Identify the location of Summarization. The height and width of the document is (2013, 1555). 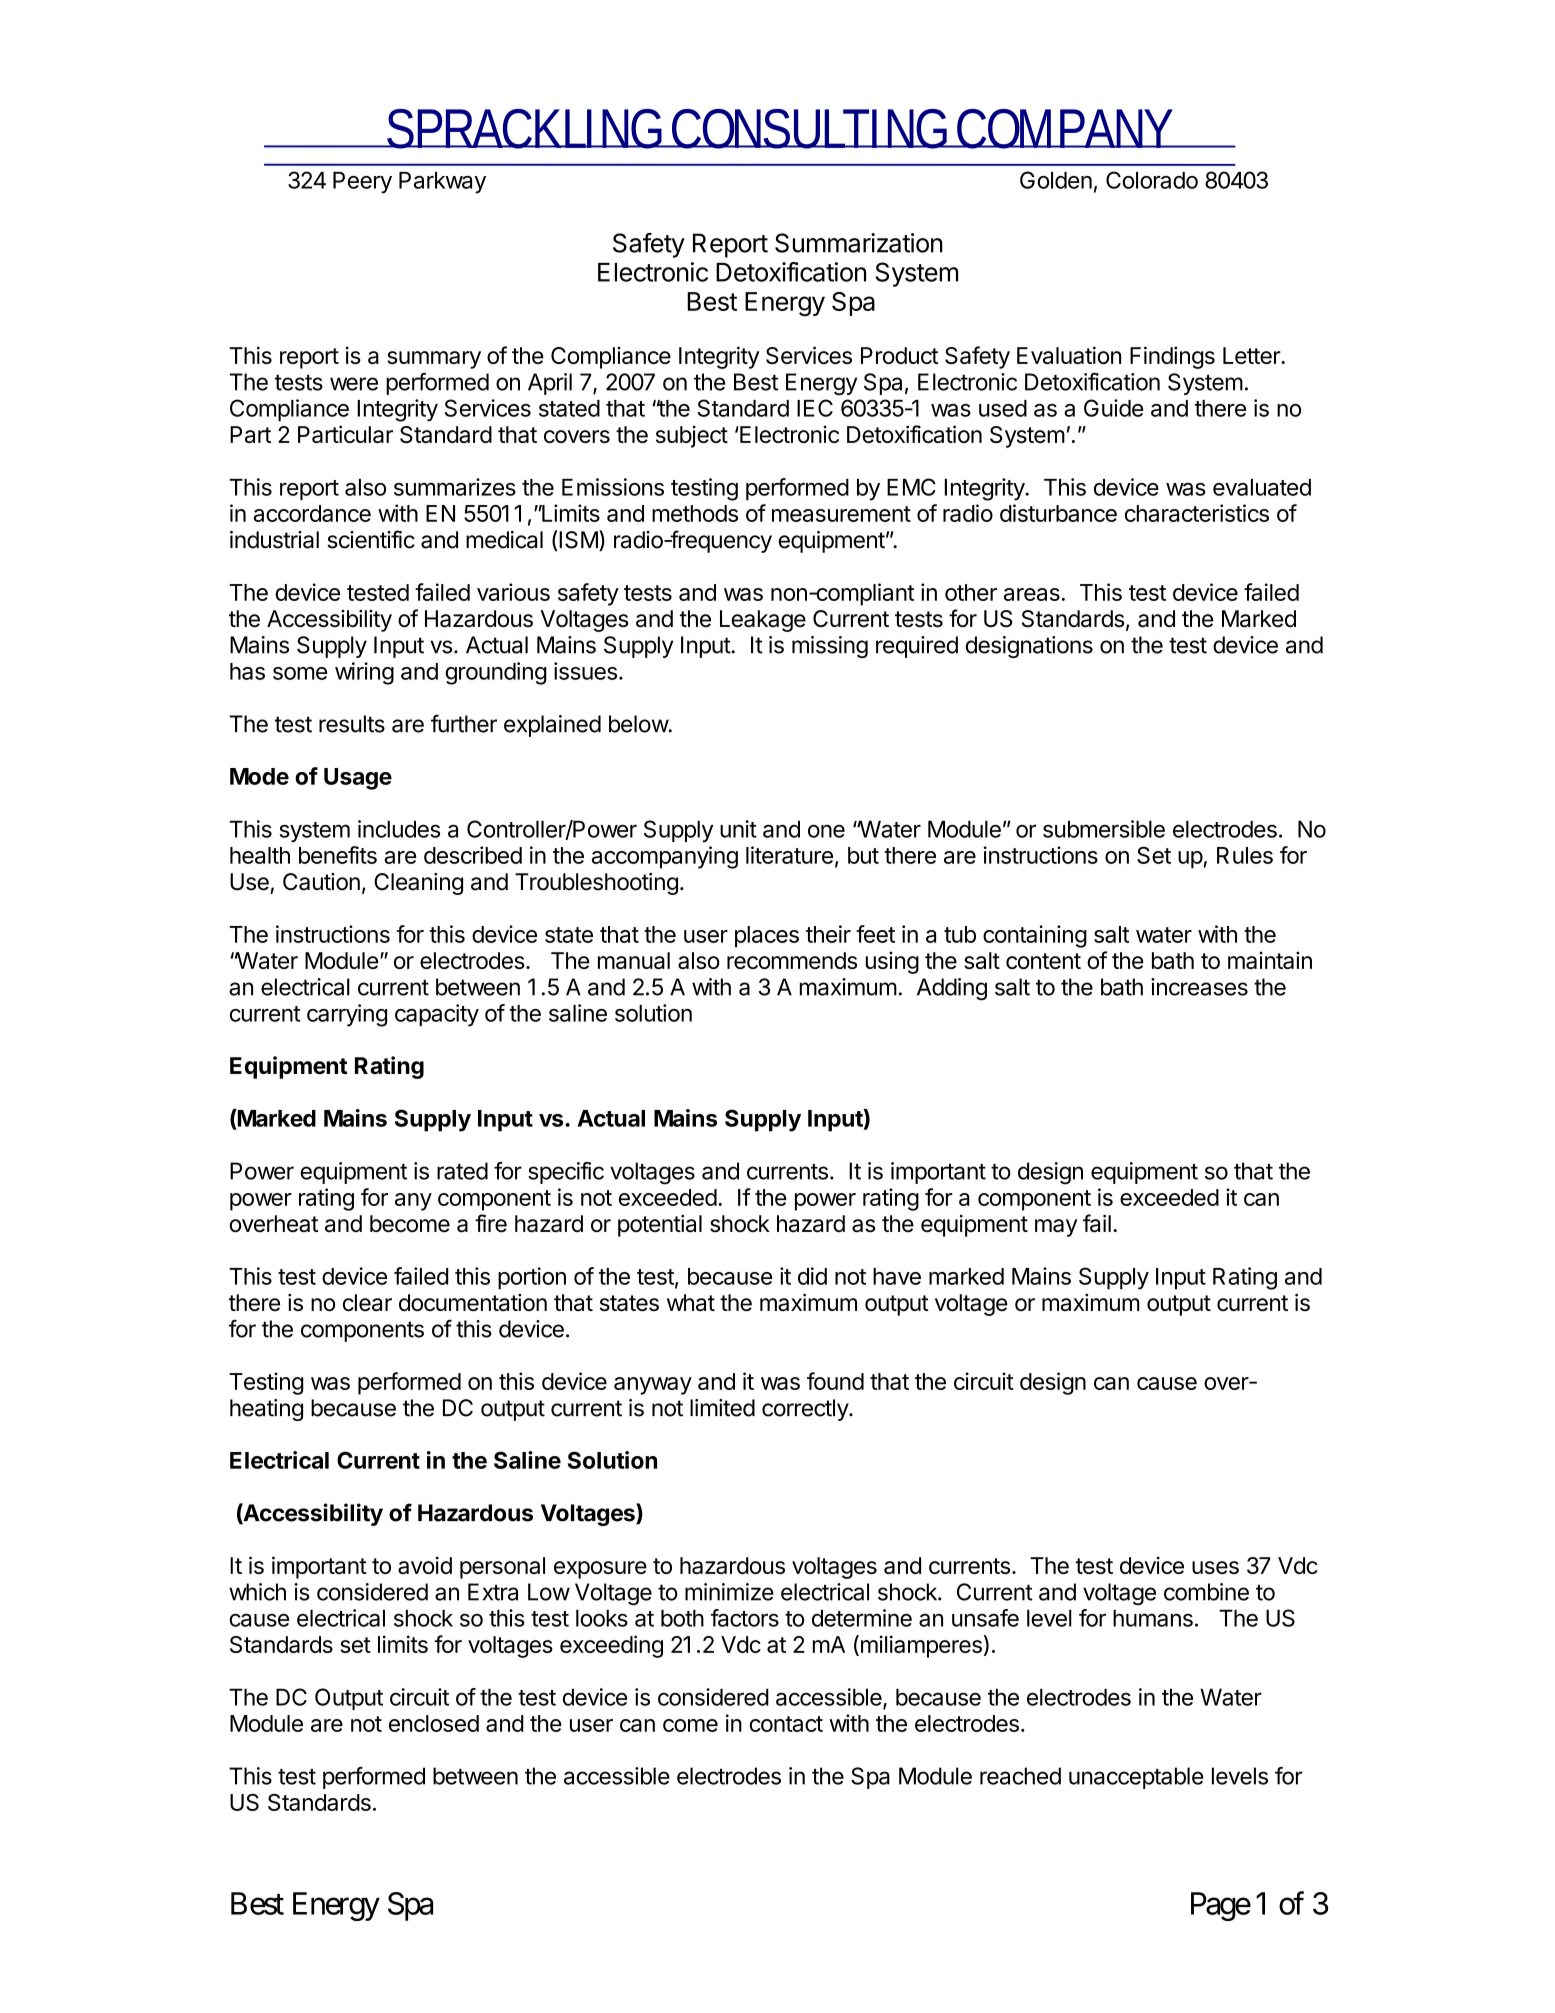
(859, 243).
